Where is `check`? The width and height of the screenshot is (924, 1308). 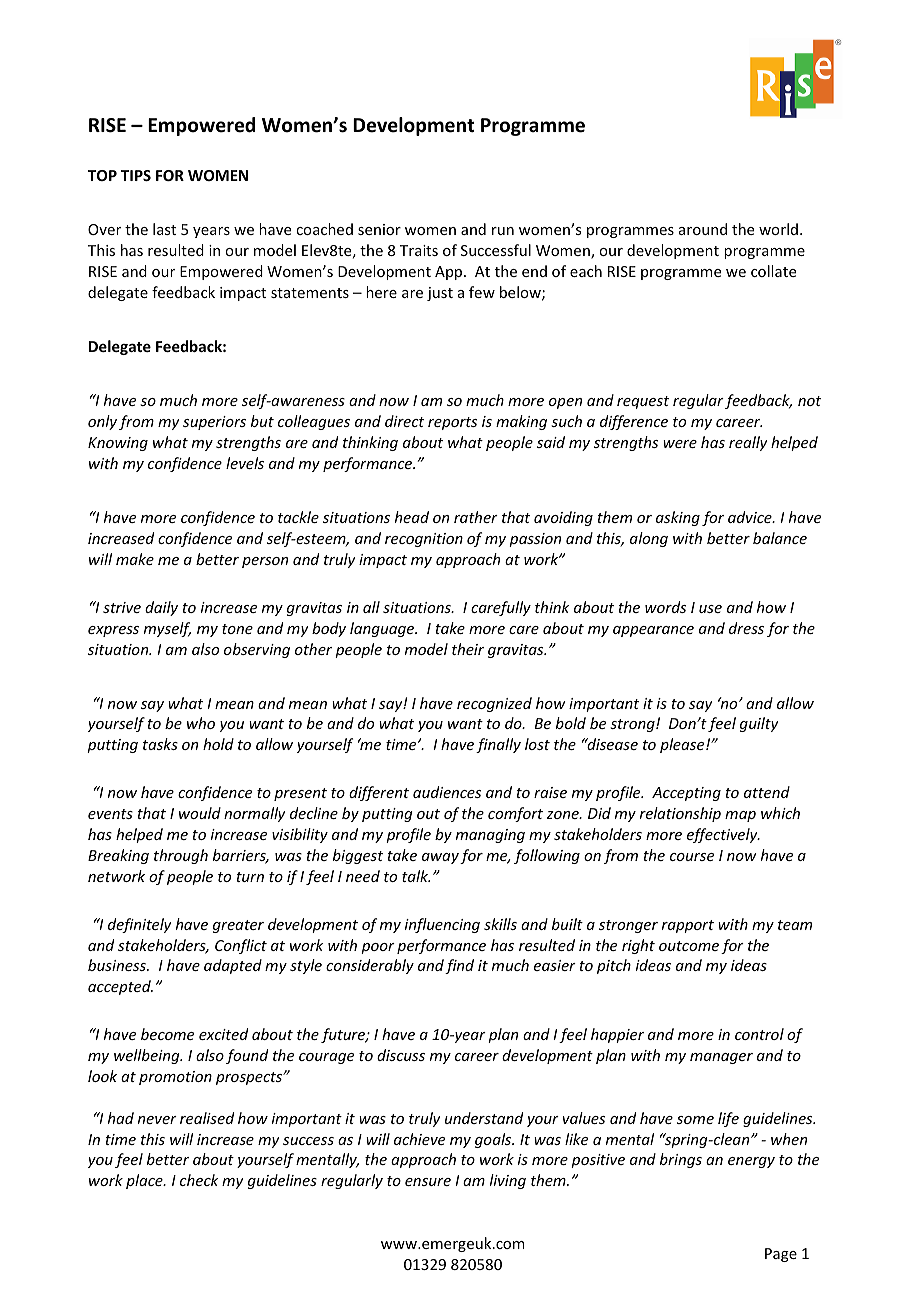
check is located at coordinates (199, 1180).
